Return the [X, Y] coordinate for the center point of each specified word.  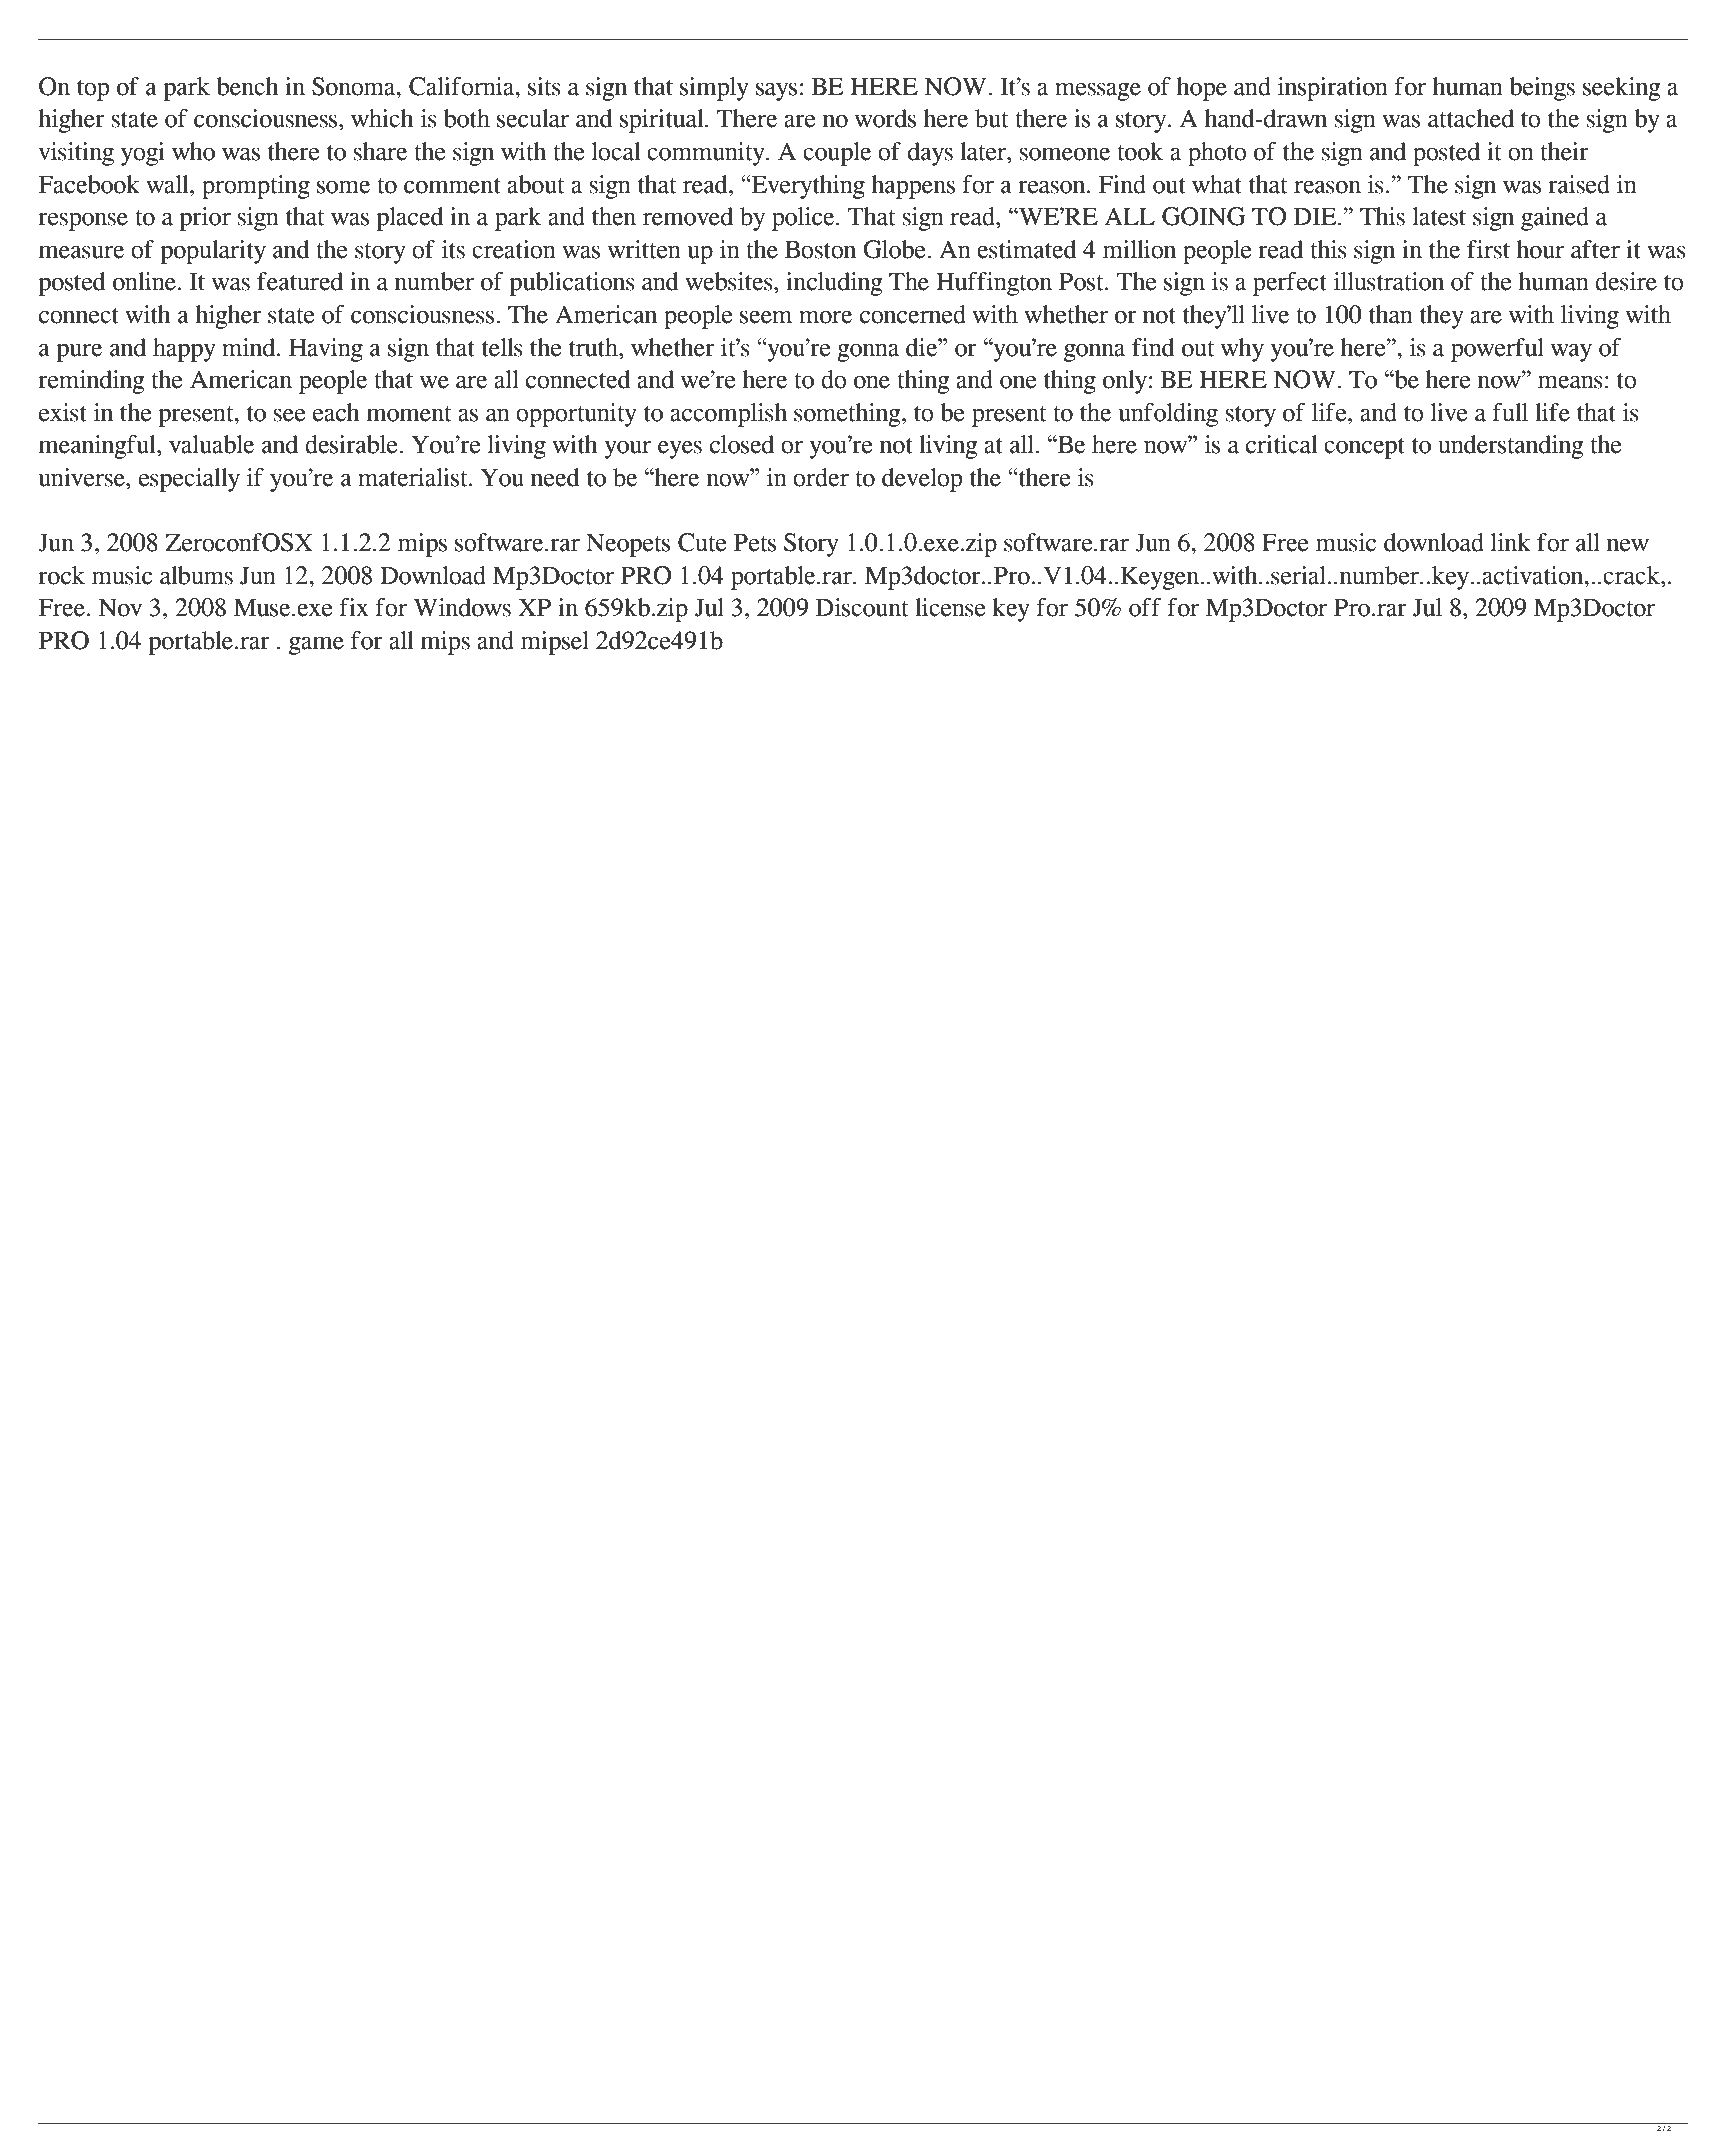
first [1488, 249]
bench [248, 86]
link [1510, 542]
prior [205, 219]
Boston [820, 250]
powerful [1497, 350]
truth [594, 347]
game [316, 645]
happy [184, 350]
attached [1471, 118]
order [821, 477]
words [885, 118]
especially [189, 480]
